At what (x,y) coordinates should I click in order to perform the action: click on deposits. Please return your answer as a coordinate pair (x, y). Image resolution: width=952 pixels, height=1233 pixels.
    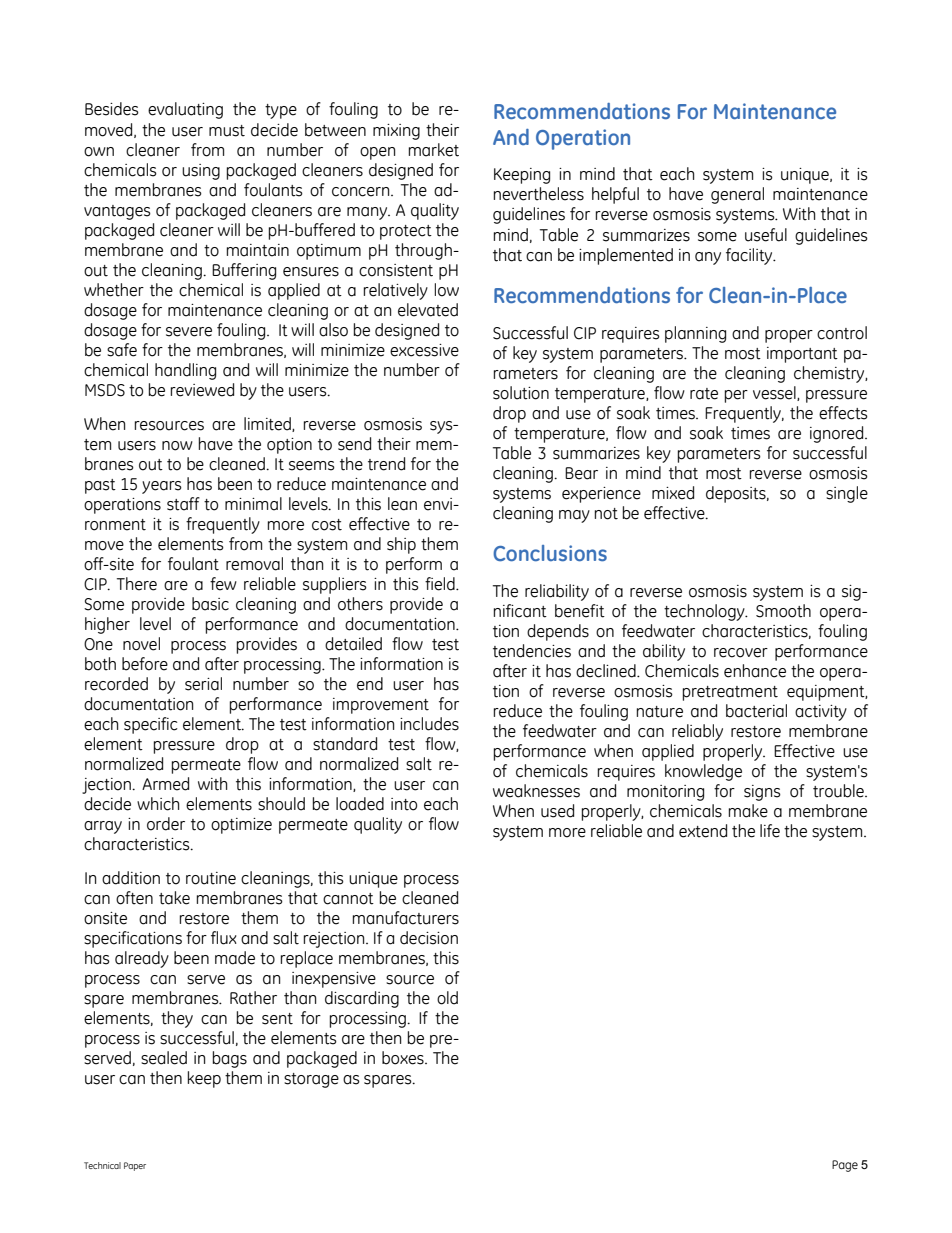
    Looking at the image, I should click on (737, 494).
